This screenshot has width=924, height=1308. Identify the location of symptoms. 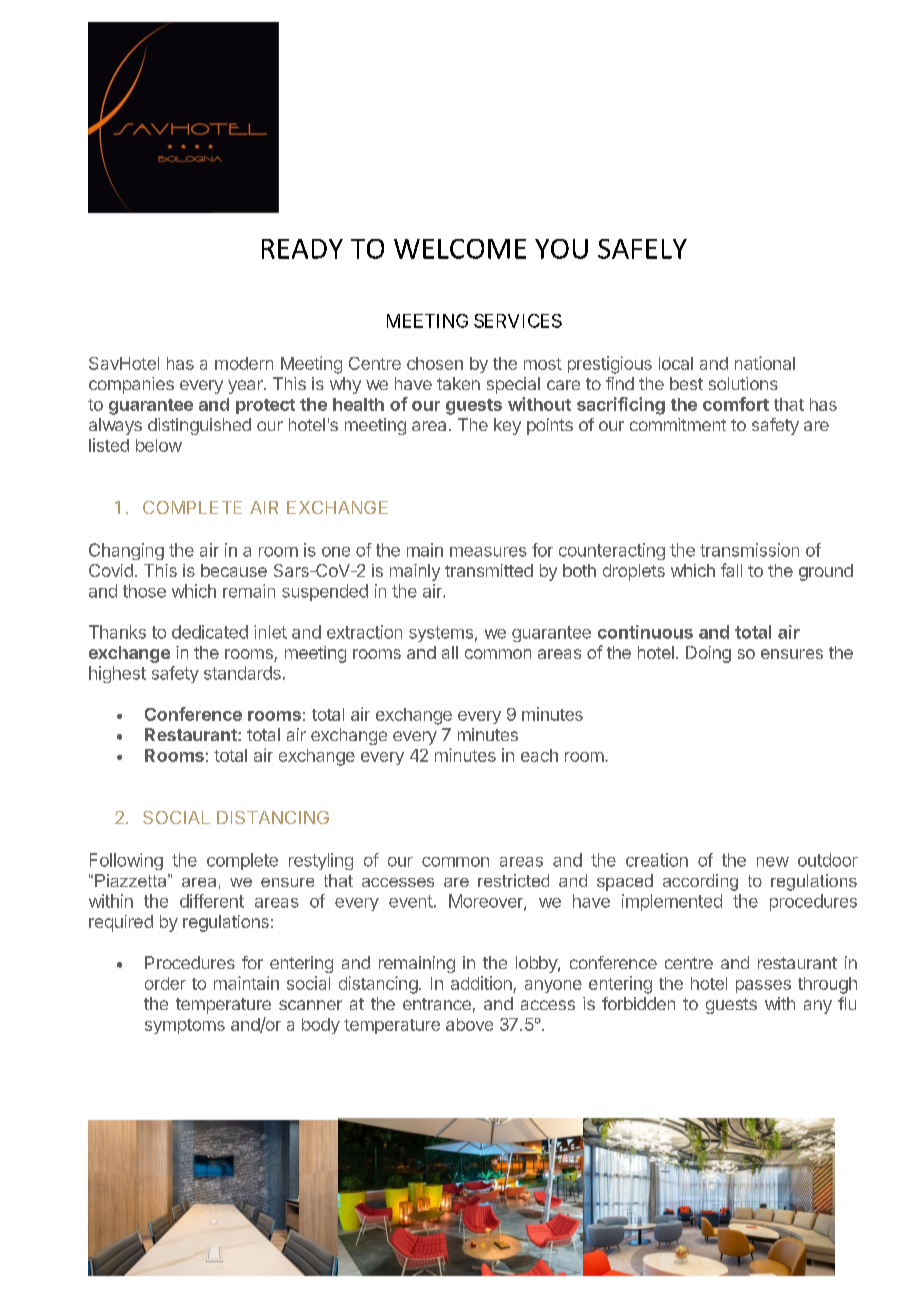
(185, 1026).
